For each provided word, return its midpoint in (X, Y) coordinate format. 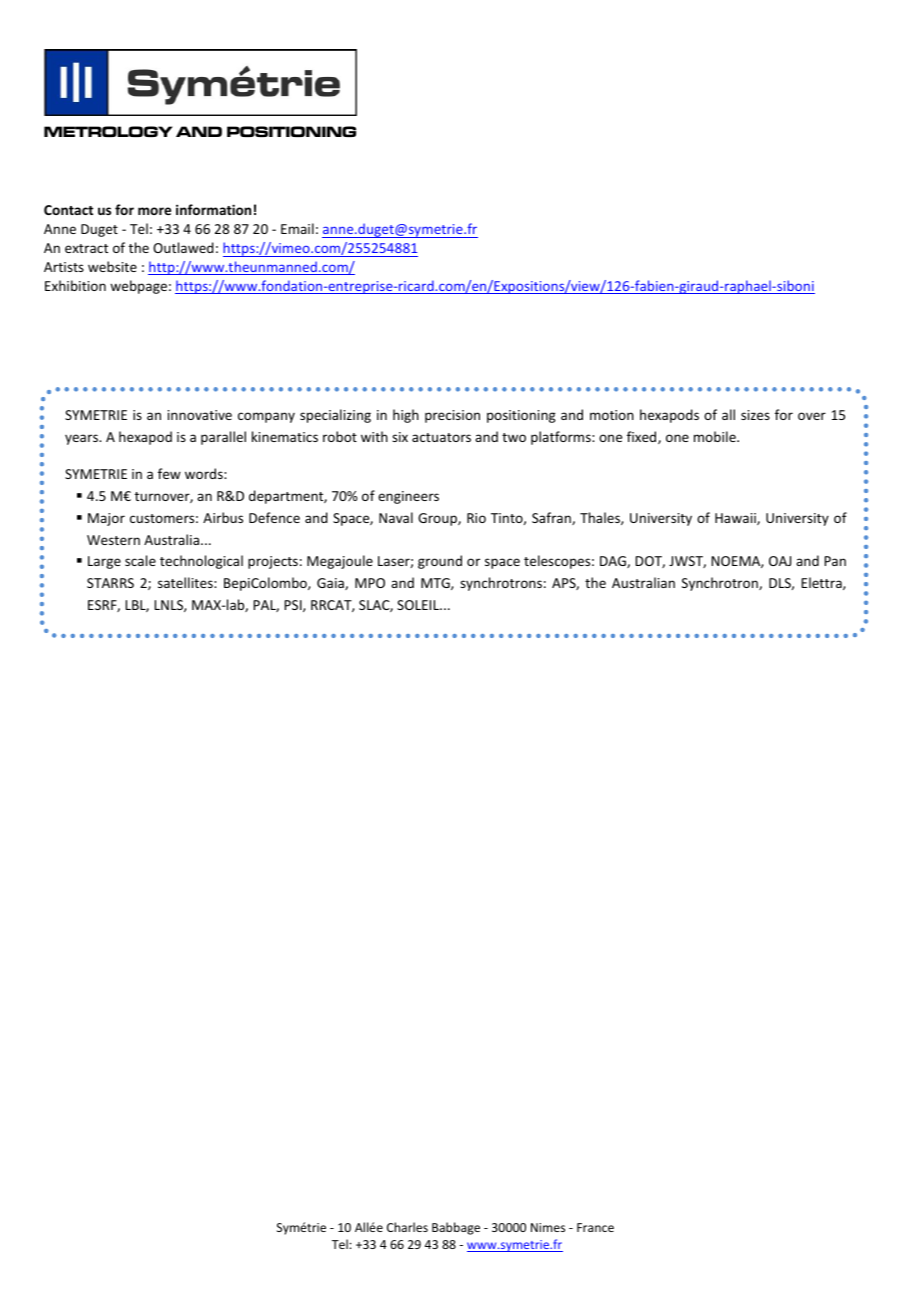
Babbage (456, 1228)
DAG (614, 562)
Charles (407, 1227)
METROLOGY (108, 131)
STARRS (110, 583)
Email (297, 228)
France (595, 1227)
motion (612, 415)
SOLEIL (419, 605)
